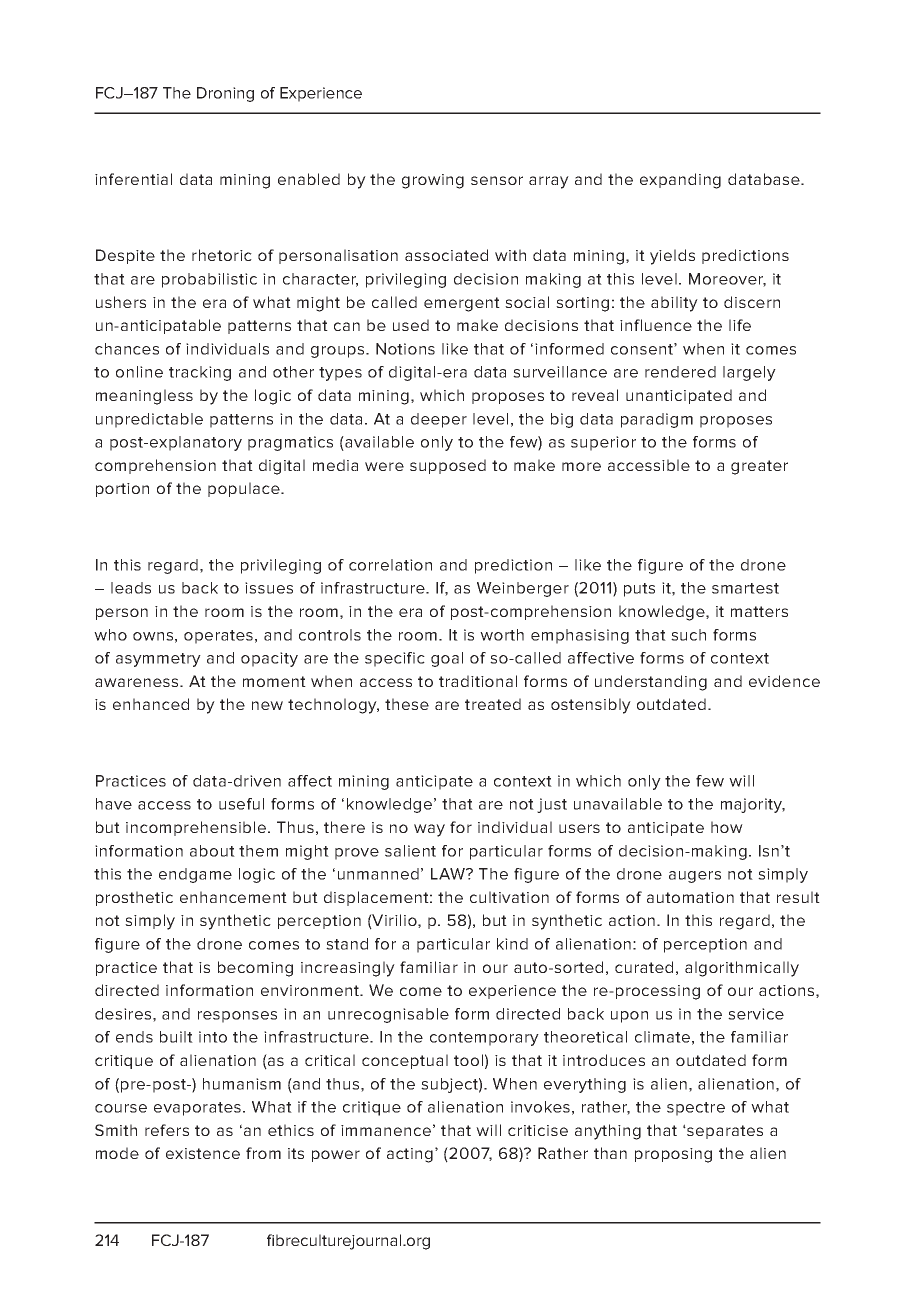 This page has height=1308, width=924. Describe the element at coordinates (200, 373) in the page. I see `tracking` at that location.
